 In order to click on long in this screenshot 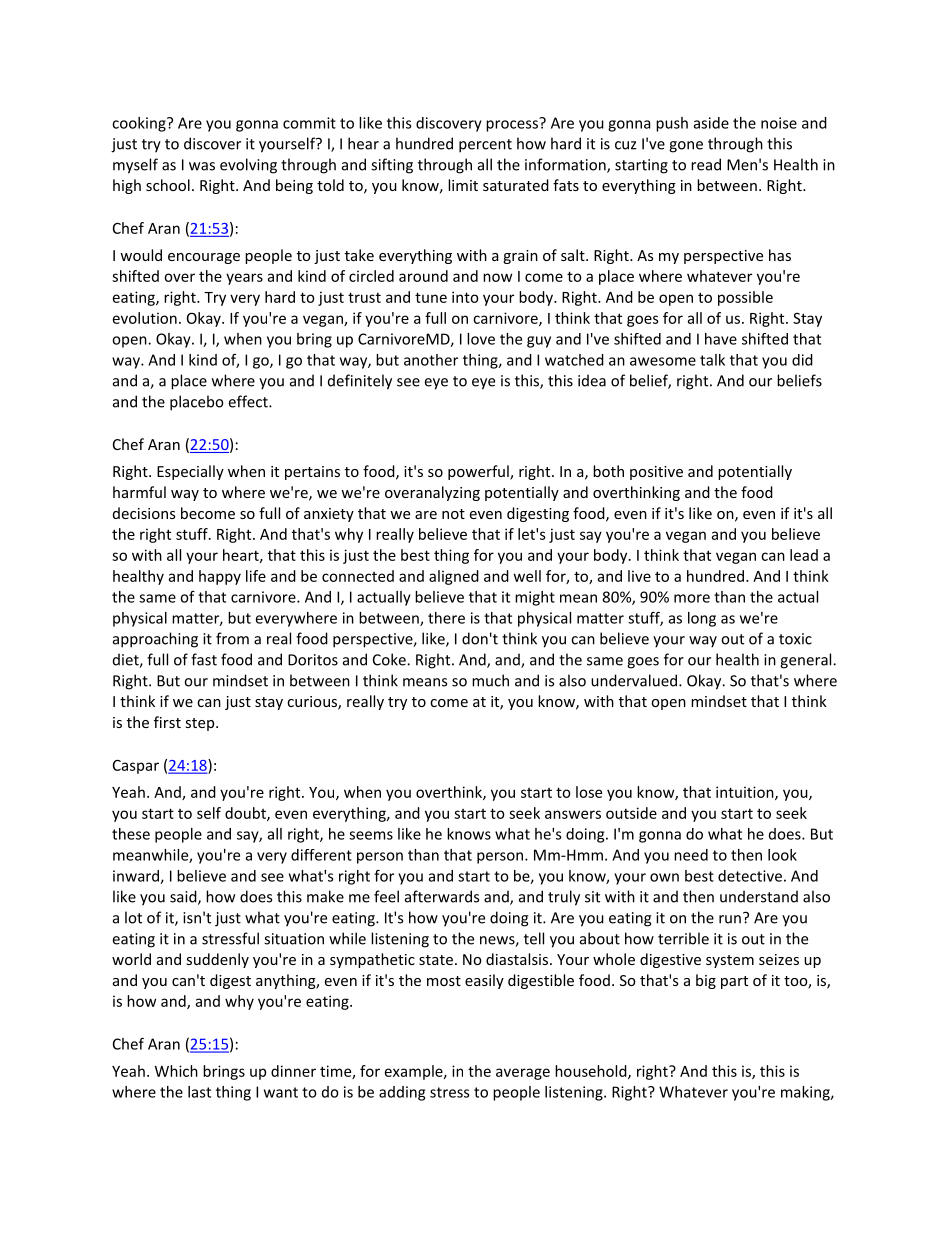, I will do `click(702, 619)`.
